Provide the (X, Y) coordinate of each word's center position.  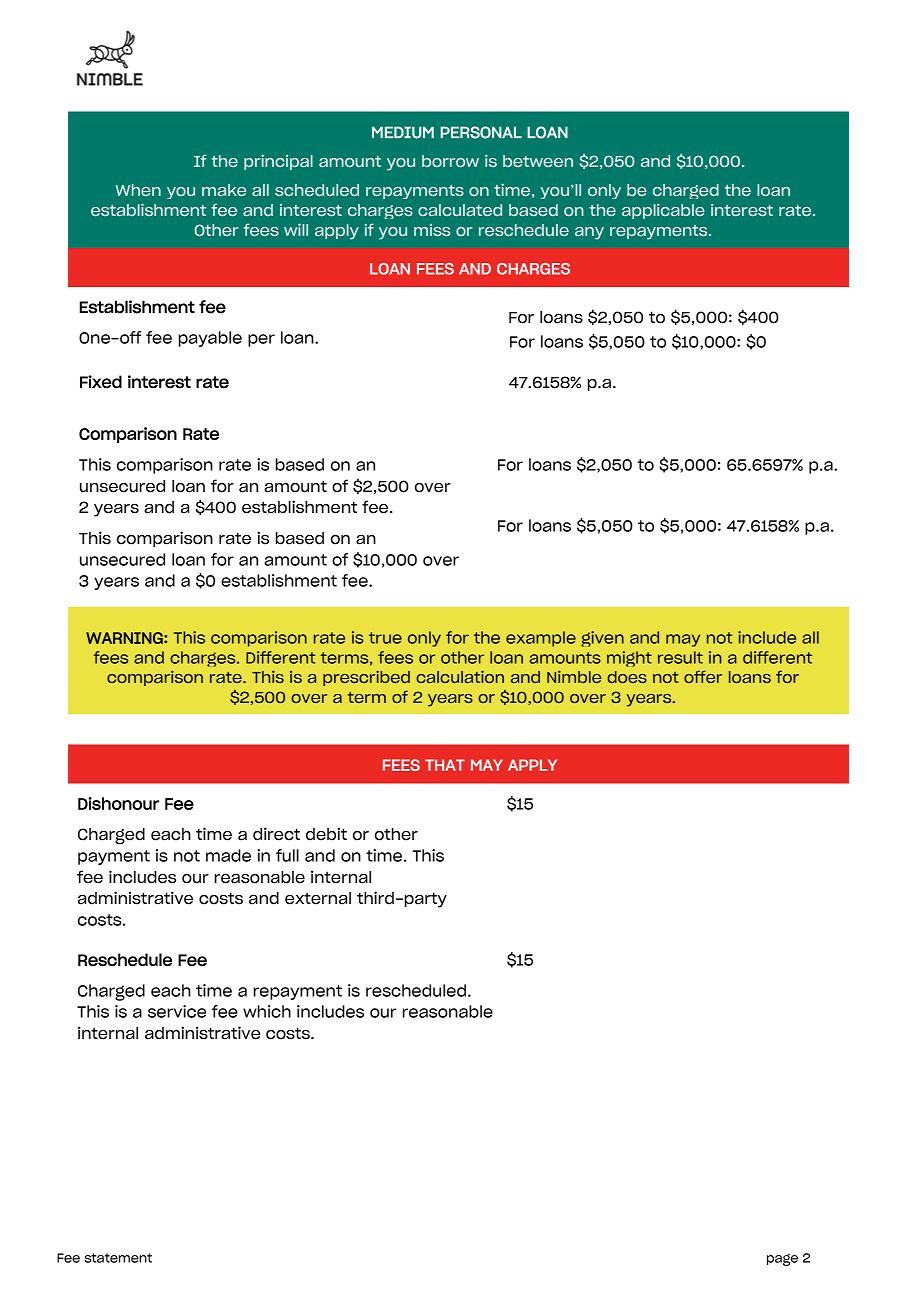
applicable (663, 211)
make (224, 190)
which (267, 1011)
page (782, 1259)
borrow (450, 161)
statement (118, 1258)
